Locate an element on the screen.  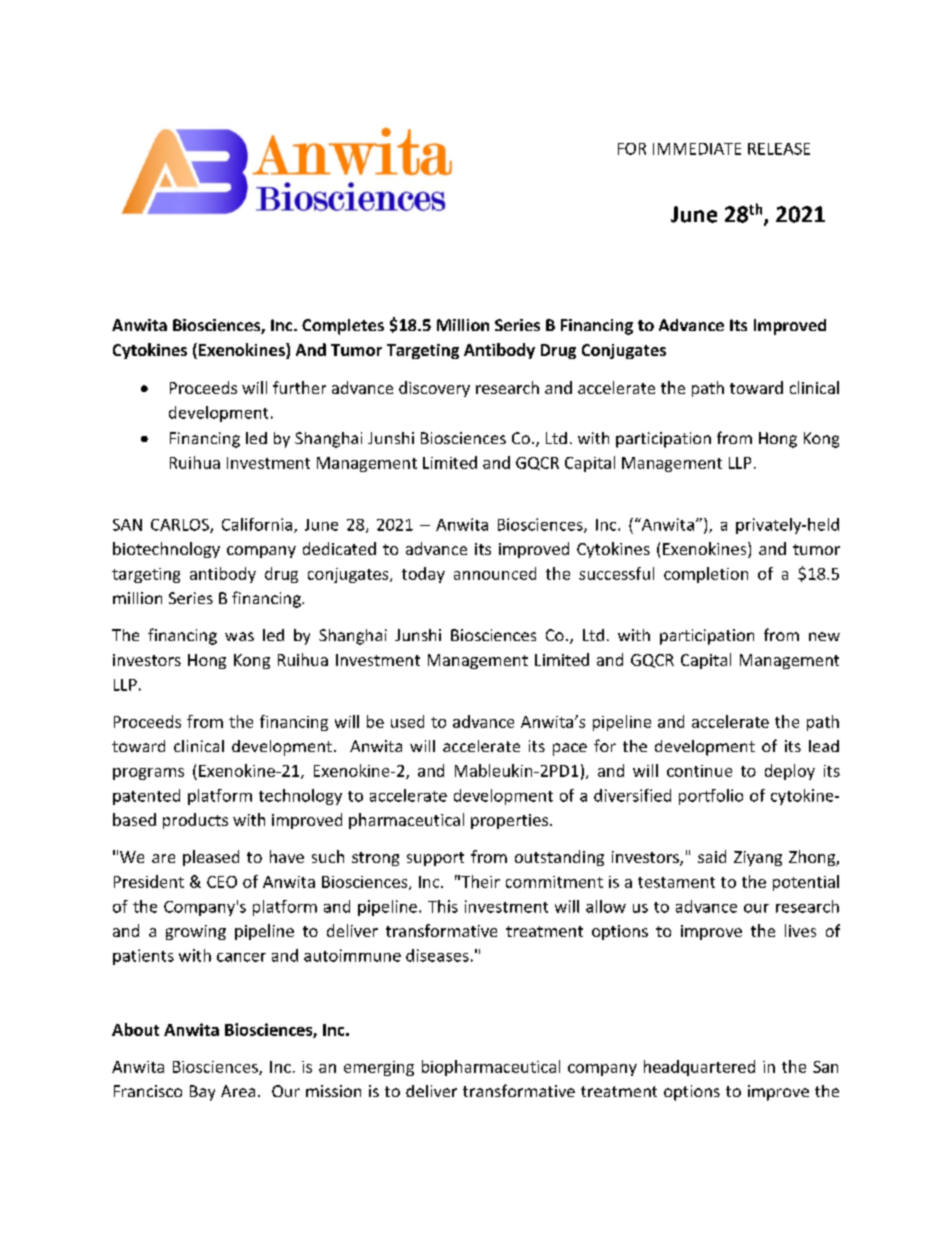
RELEASE is located at coordinates (779, 149).
